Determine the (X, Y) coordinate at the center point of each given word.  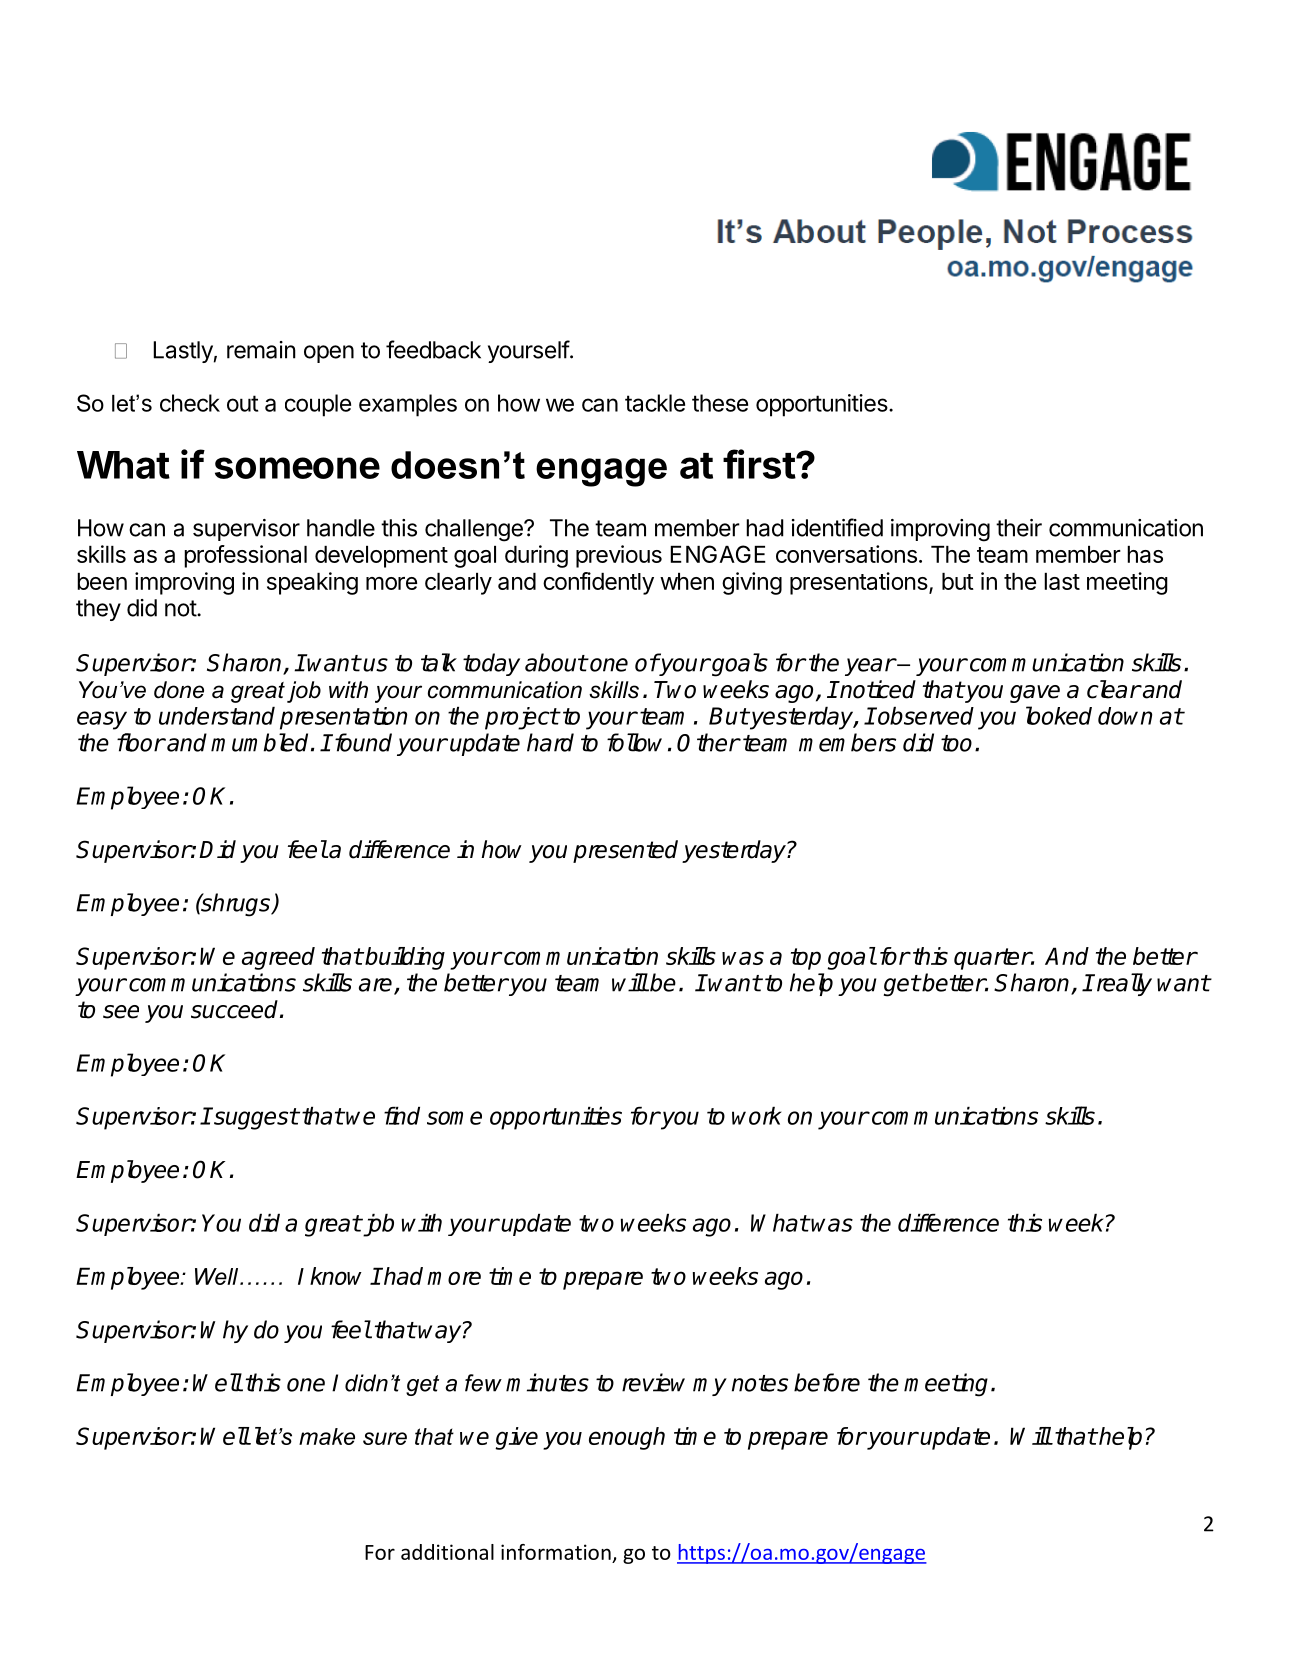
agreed (278, 958)
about (556, 662)
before (827, 1382)
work (756, 1116)
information (556, 1552)
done (179, 690)
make (327, 1436)
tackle (655, 403)
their (1019, 528)
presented (625, 851)
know (336, 1276)
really (1123, 984)
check (190, 403)
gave (1035, 694)
